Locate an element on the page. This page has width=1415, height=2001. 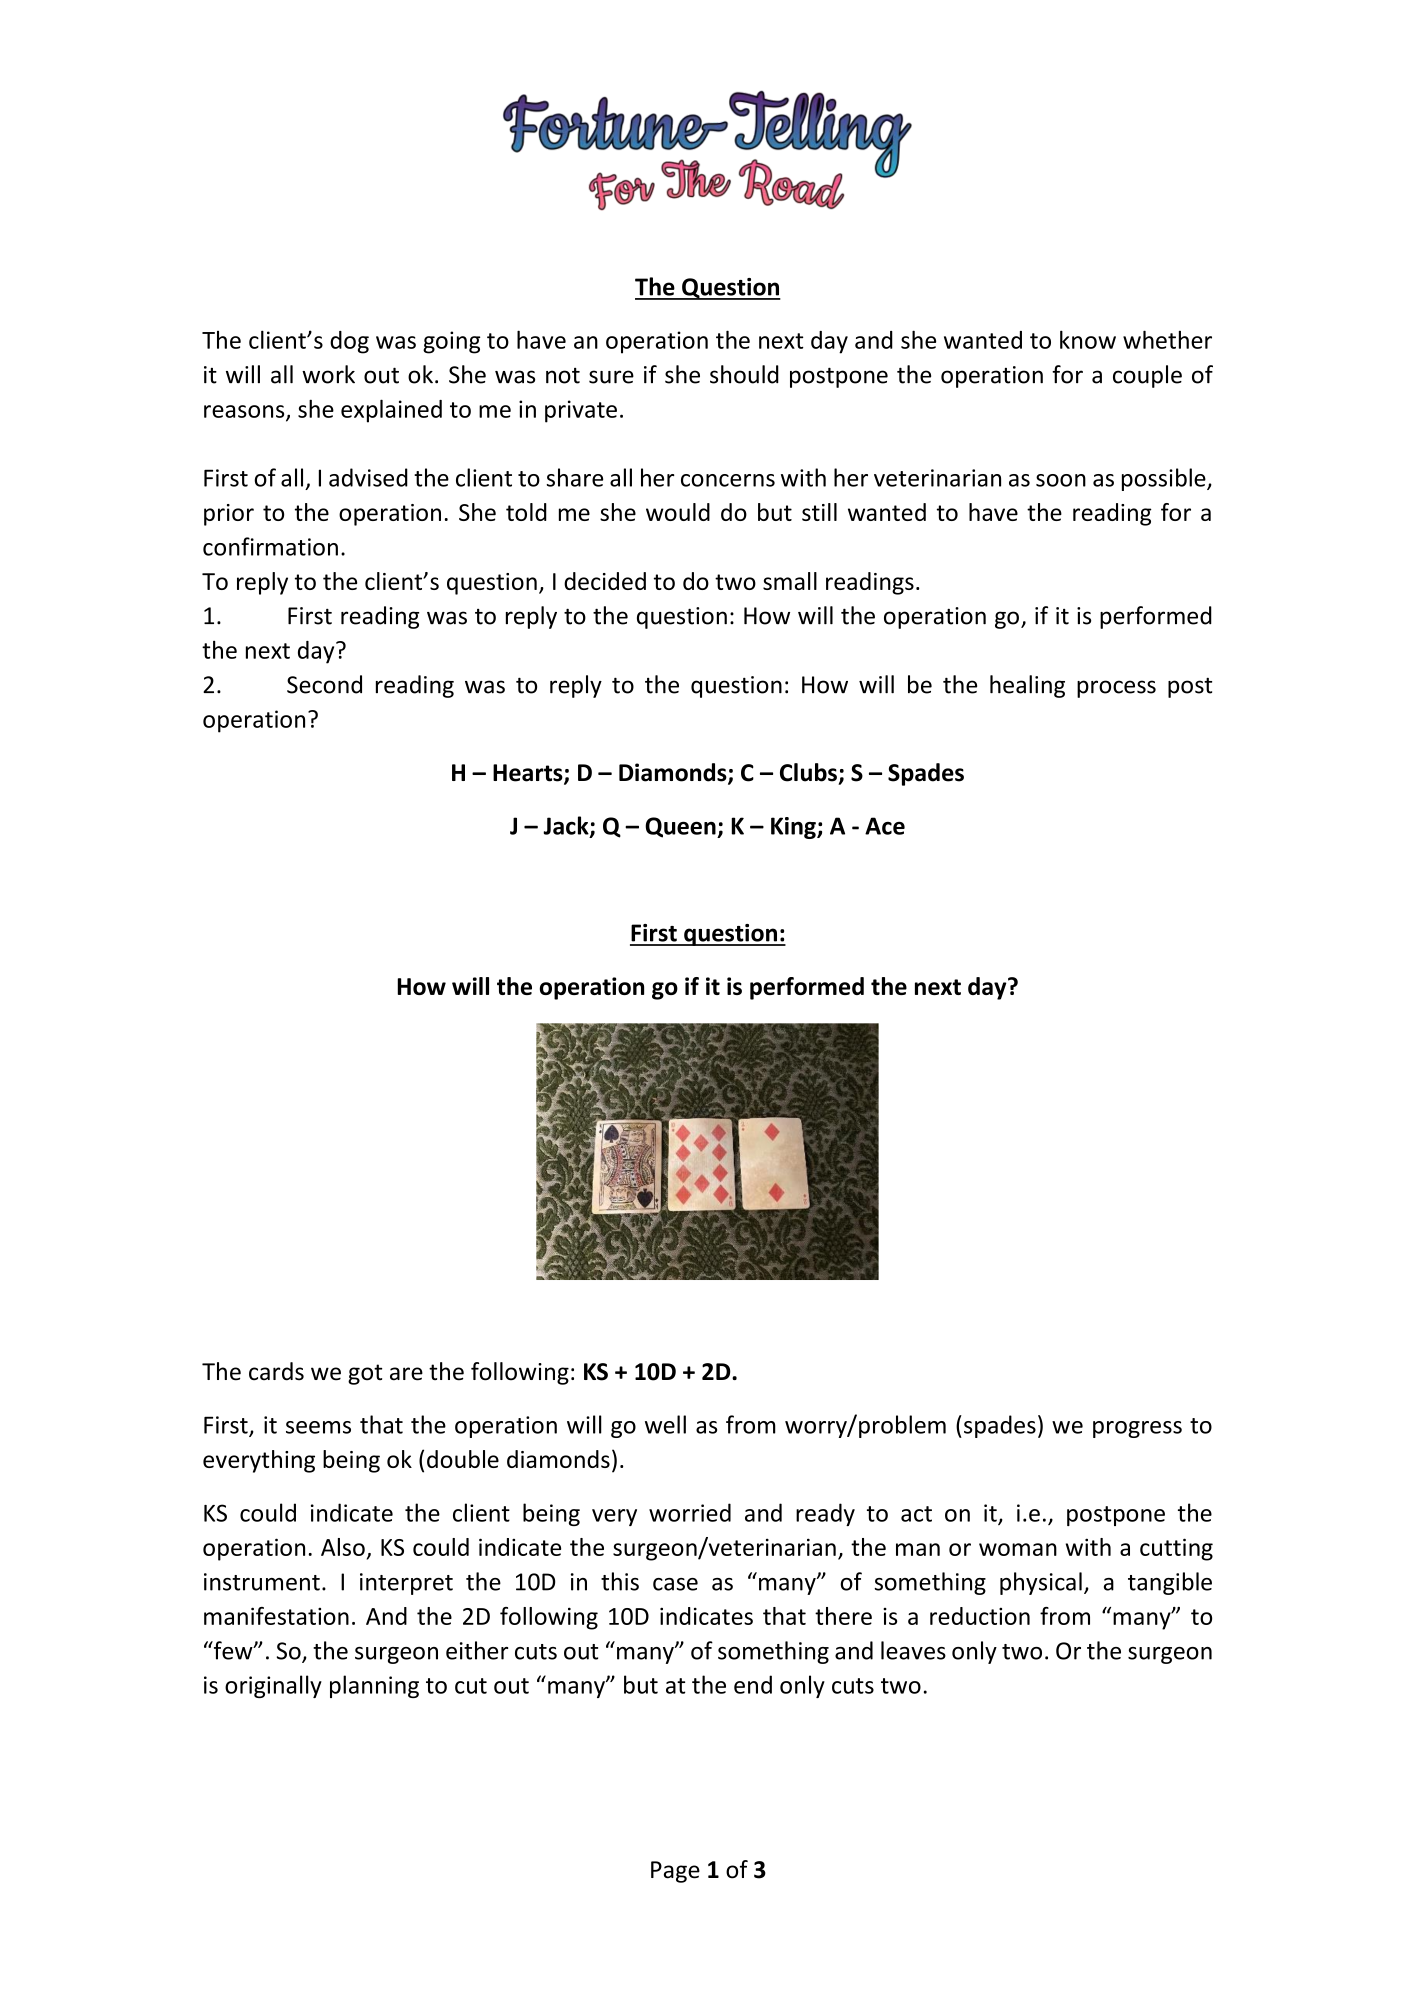
Ace is located at coordinates (885, 826).
